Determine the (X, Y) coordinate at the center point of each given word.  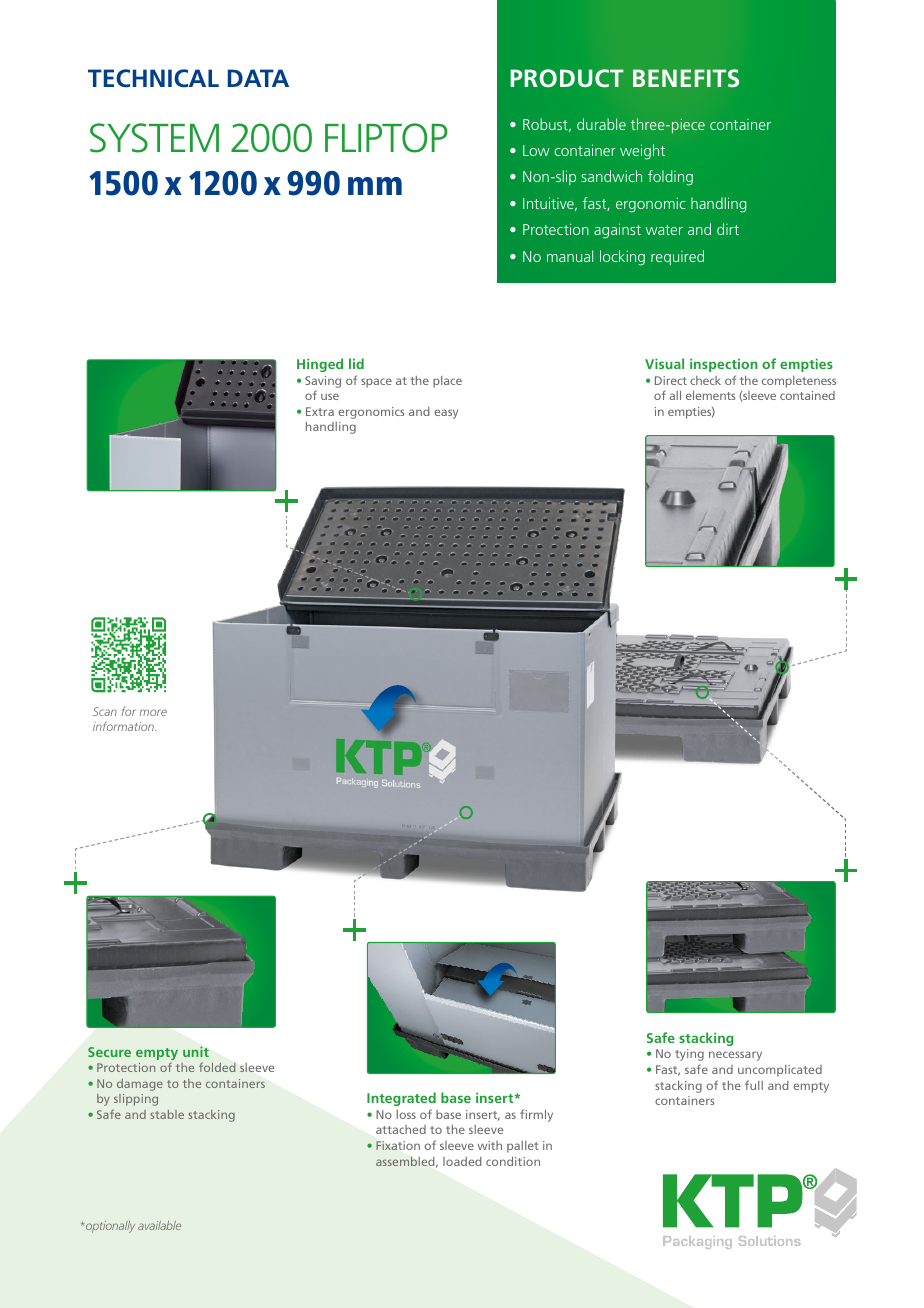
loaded (462, 1161)
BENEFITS (686, 78)
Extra (320, 411)
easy (446, 414)
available (159, 1225)
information (124, 726)
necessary (735, 1056)
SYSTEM (154, 138)
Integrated (401, 1099)
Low (536, 150)
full (754, 1085)
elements (711, 395)
